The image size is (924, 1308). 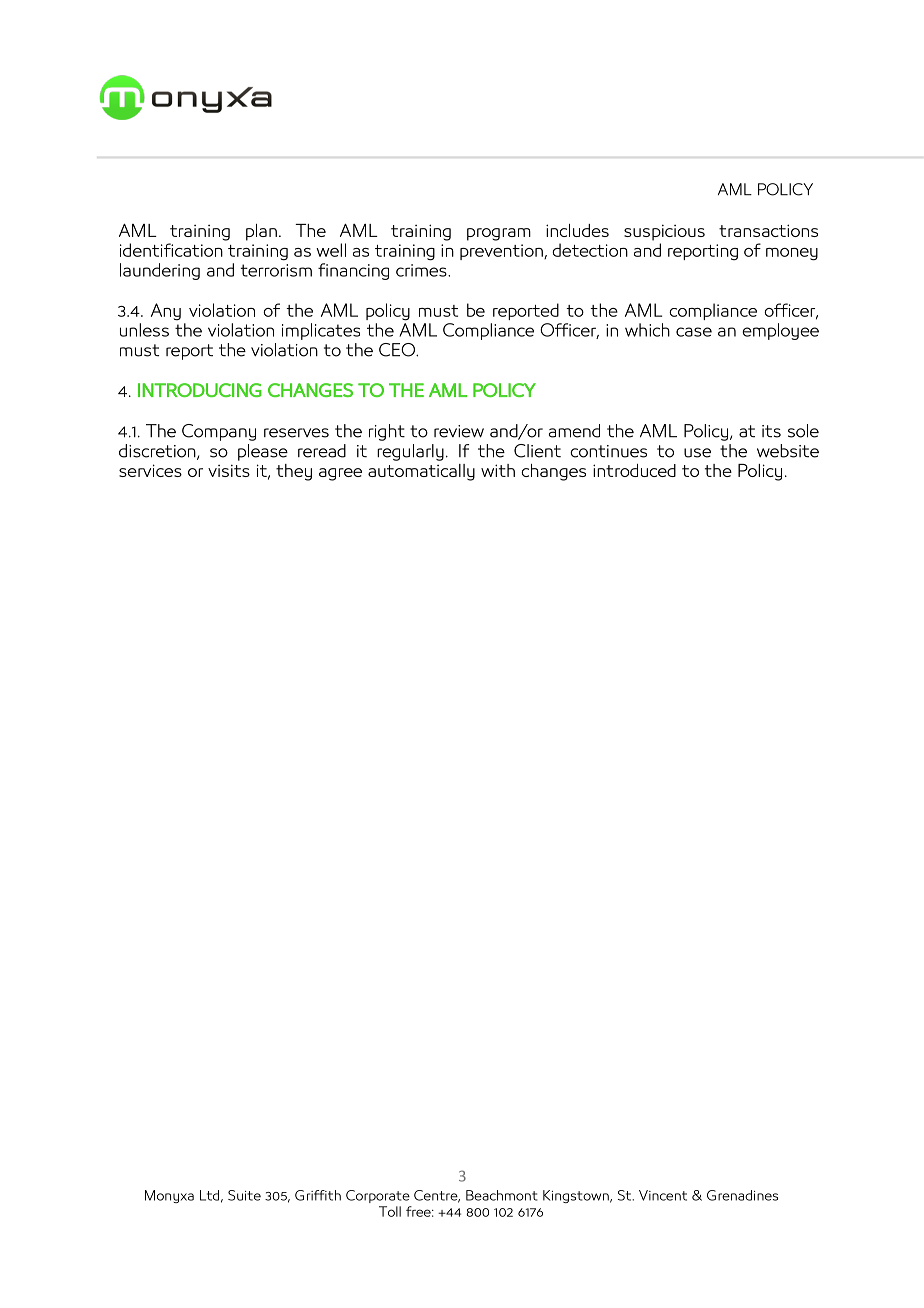 What do you see at coordinates (390, 1211) in the document?
I see `Toll` at bounding box center [390, 1211].
